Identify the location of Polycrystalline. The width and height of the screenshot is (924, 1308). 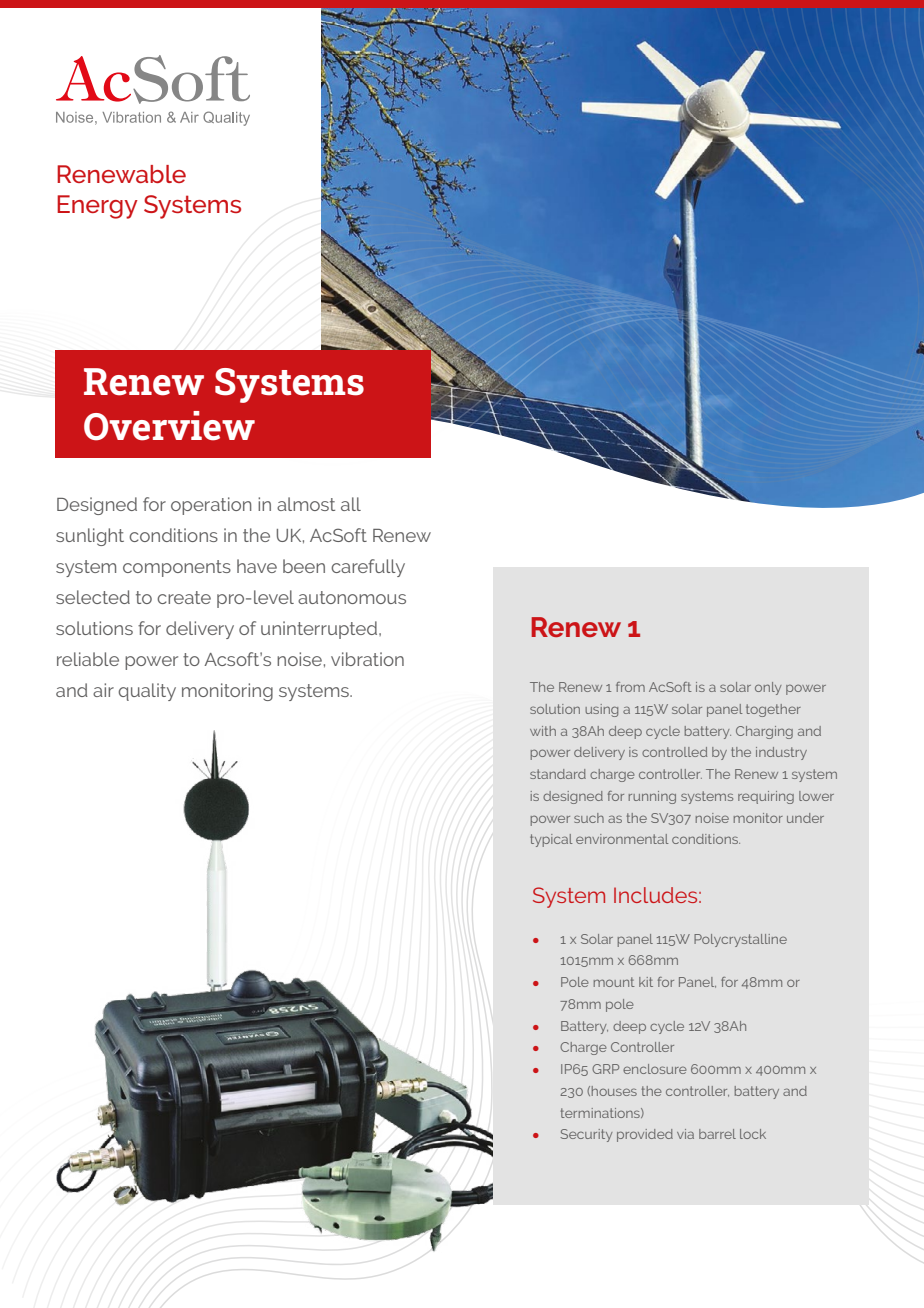
(740, 940).
